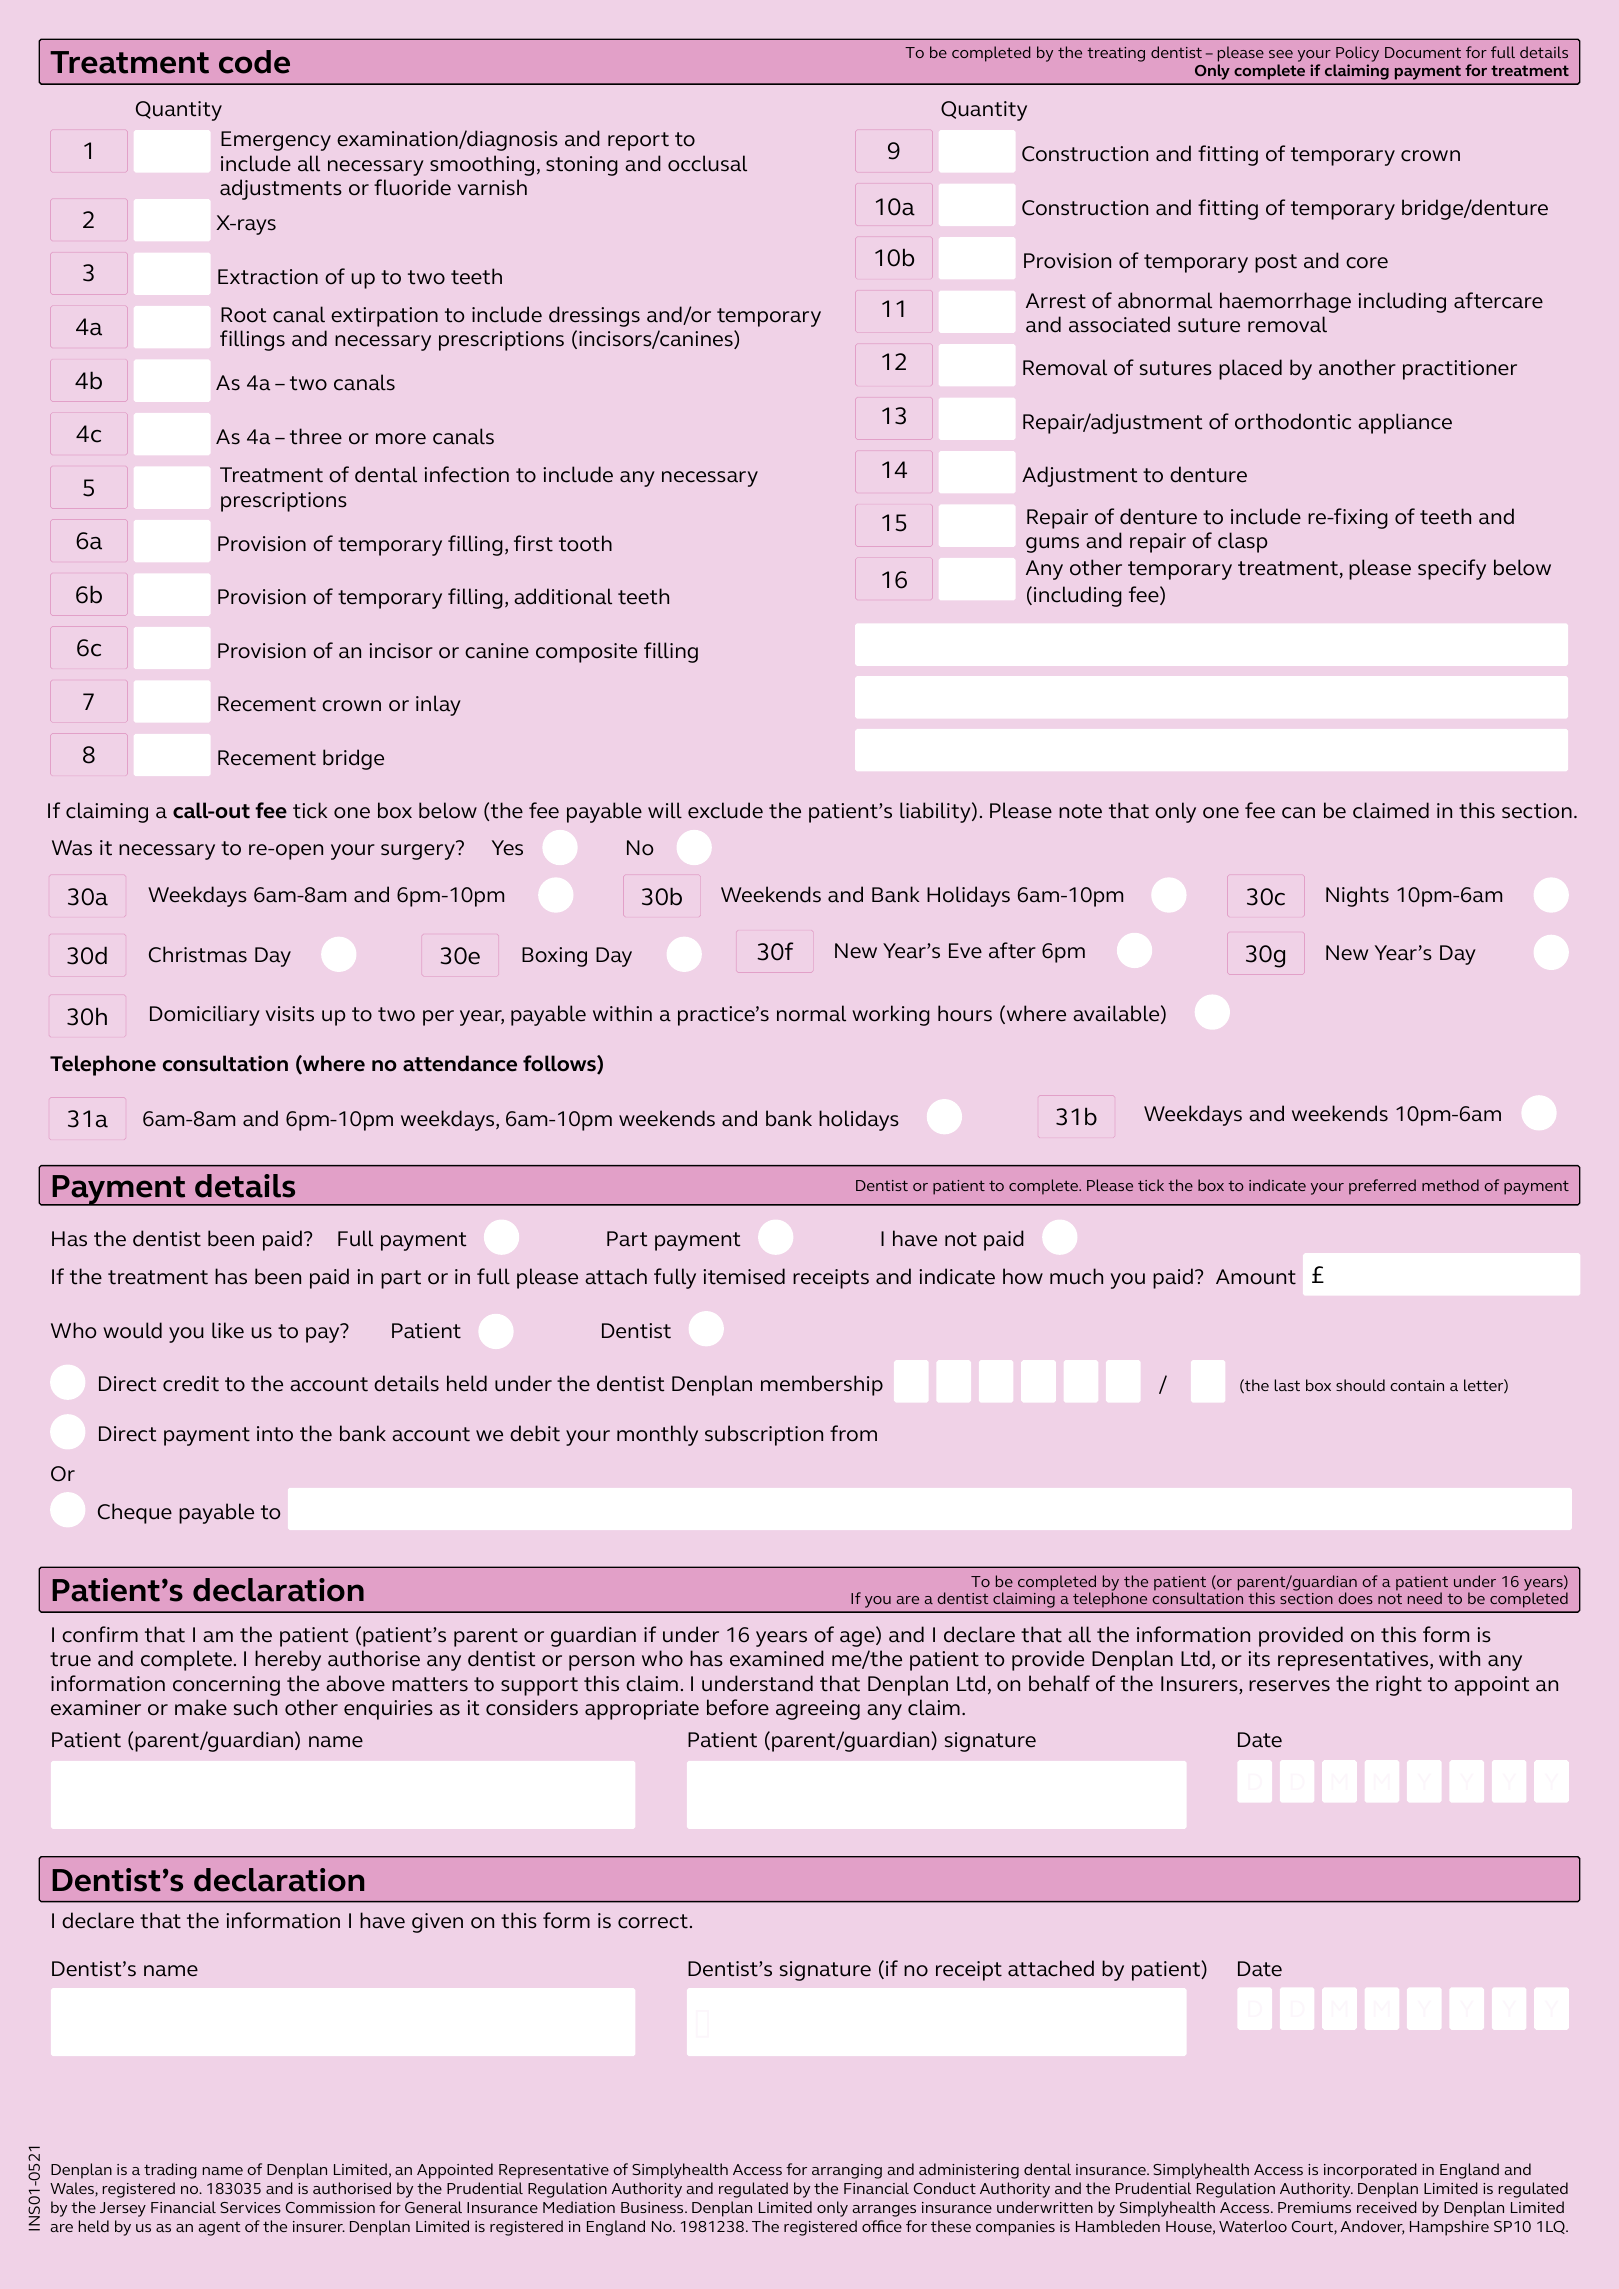 Image resolution: width=1619 pixels, height=2289 pixels. Describe the element at coordinates (250, 2207) in the screenshot. I see `Services` at that location.
